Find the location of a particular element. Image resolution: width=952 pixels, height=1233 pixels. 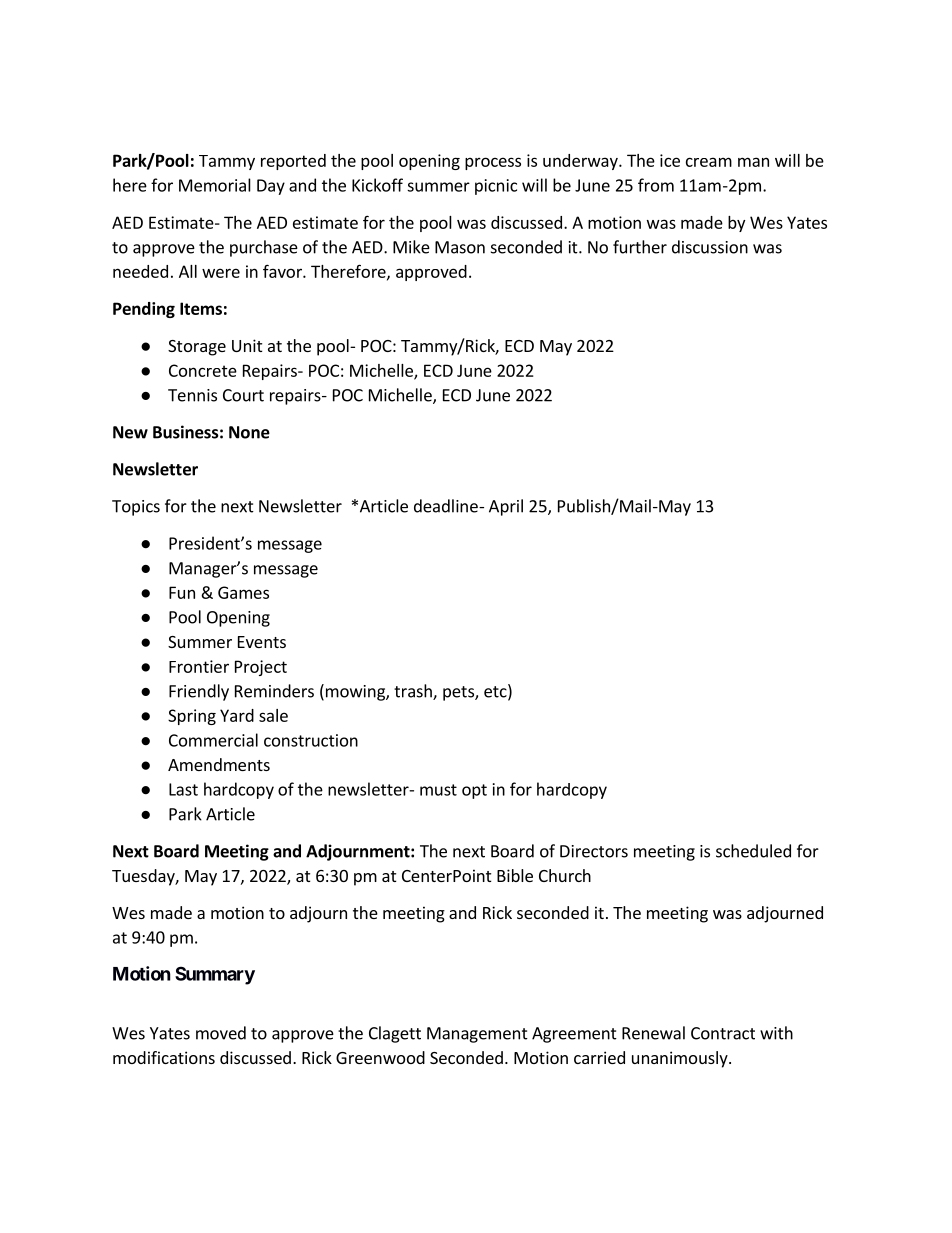

cream is located at coordinates (709, 162).
